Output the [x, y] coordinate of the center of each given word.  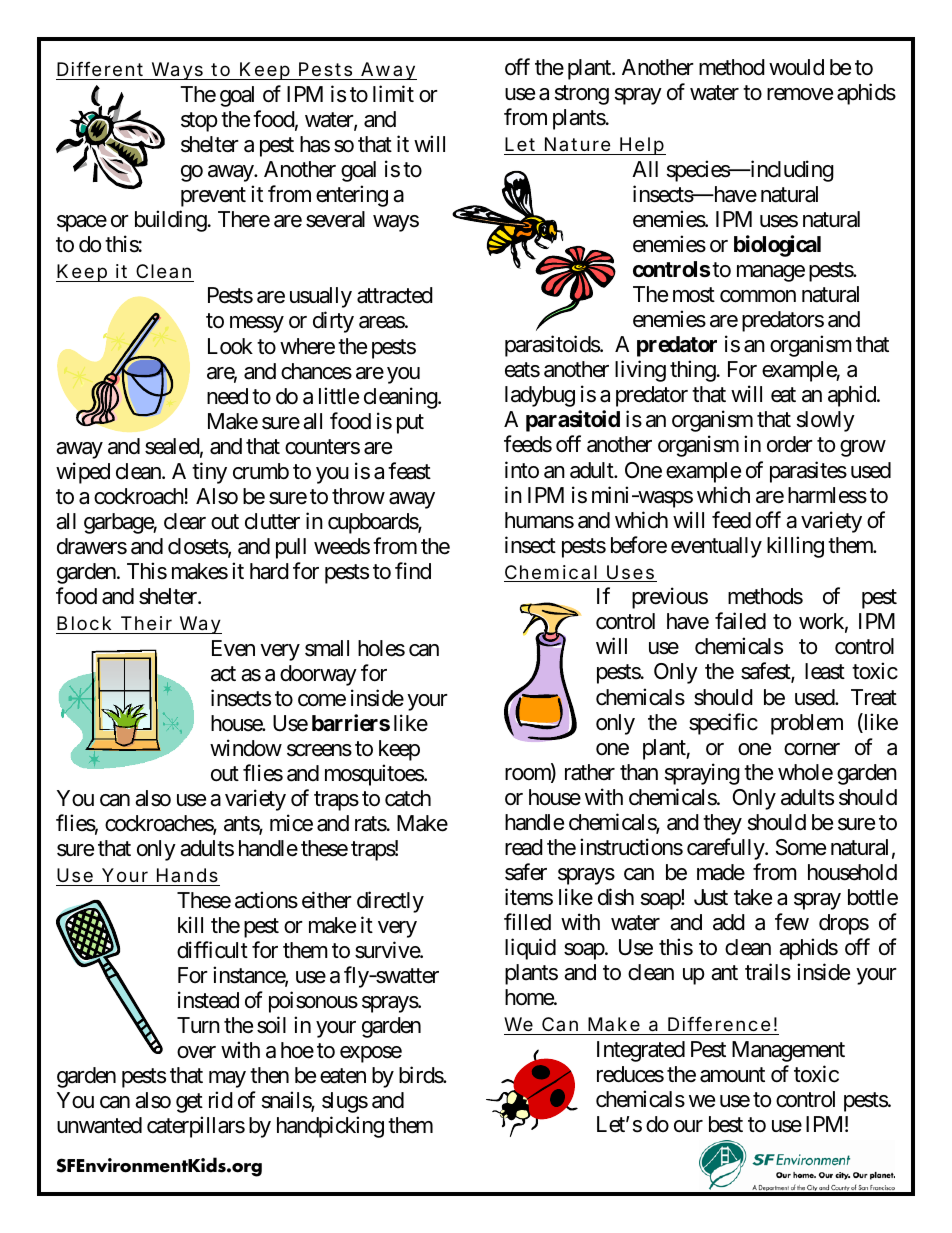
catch [408, 798]
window [246, 748]
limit [393, 93]
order [790, 444]
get [189, 1103]
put [410, 424]
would [796, 67]
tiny [209, 473]
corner [812, 749]
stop [199, 122]
